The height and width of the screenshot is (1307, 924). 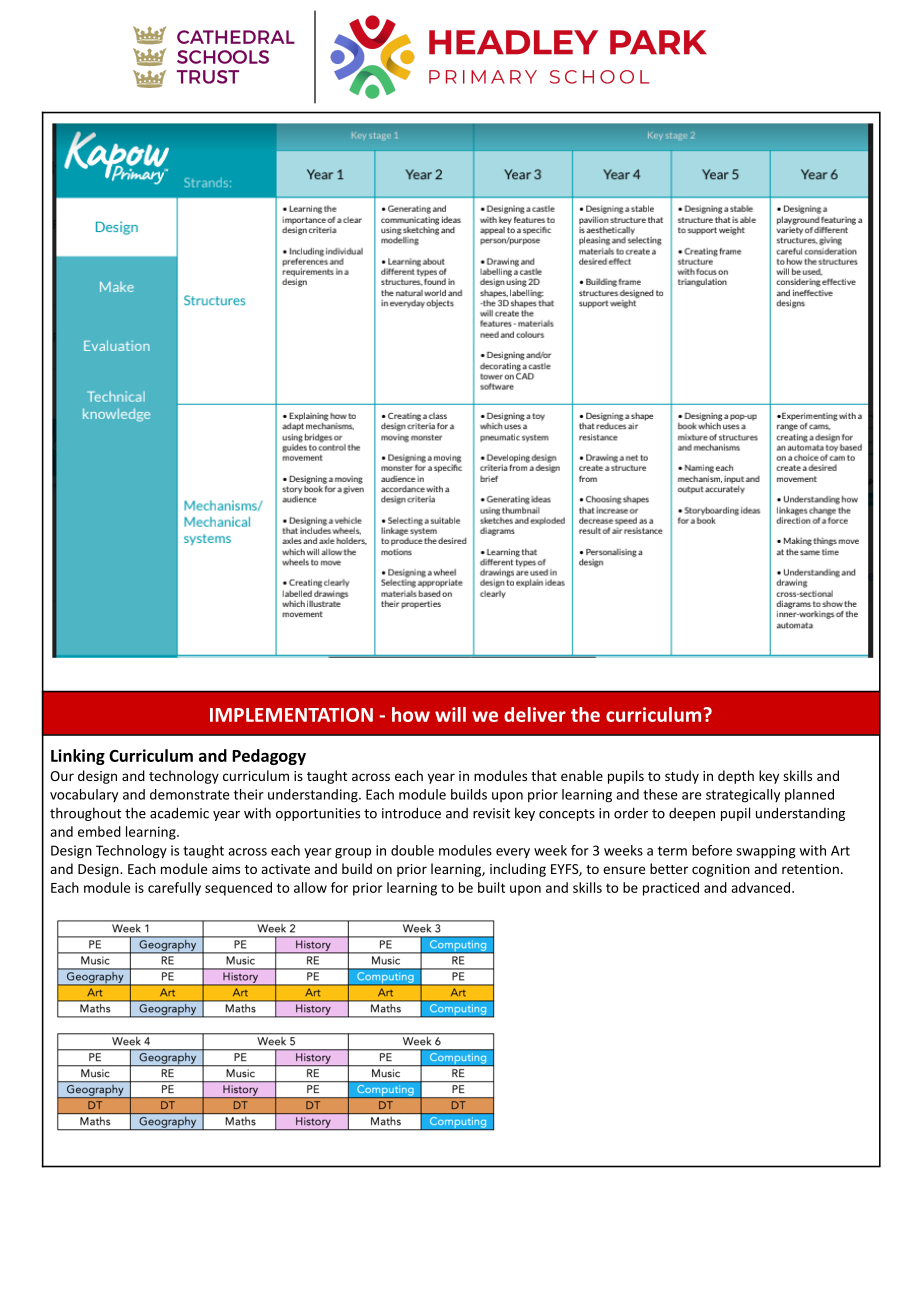 What do you see at coordinates (450, 714) in the screenshot?
I see `will` at bounding box center [450, 714].
